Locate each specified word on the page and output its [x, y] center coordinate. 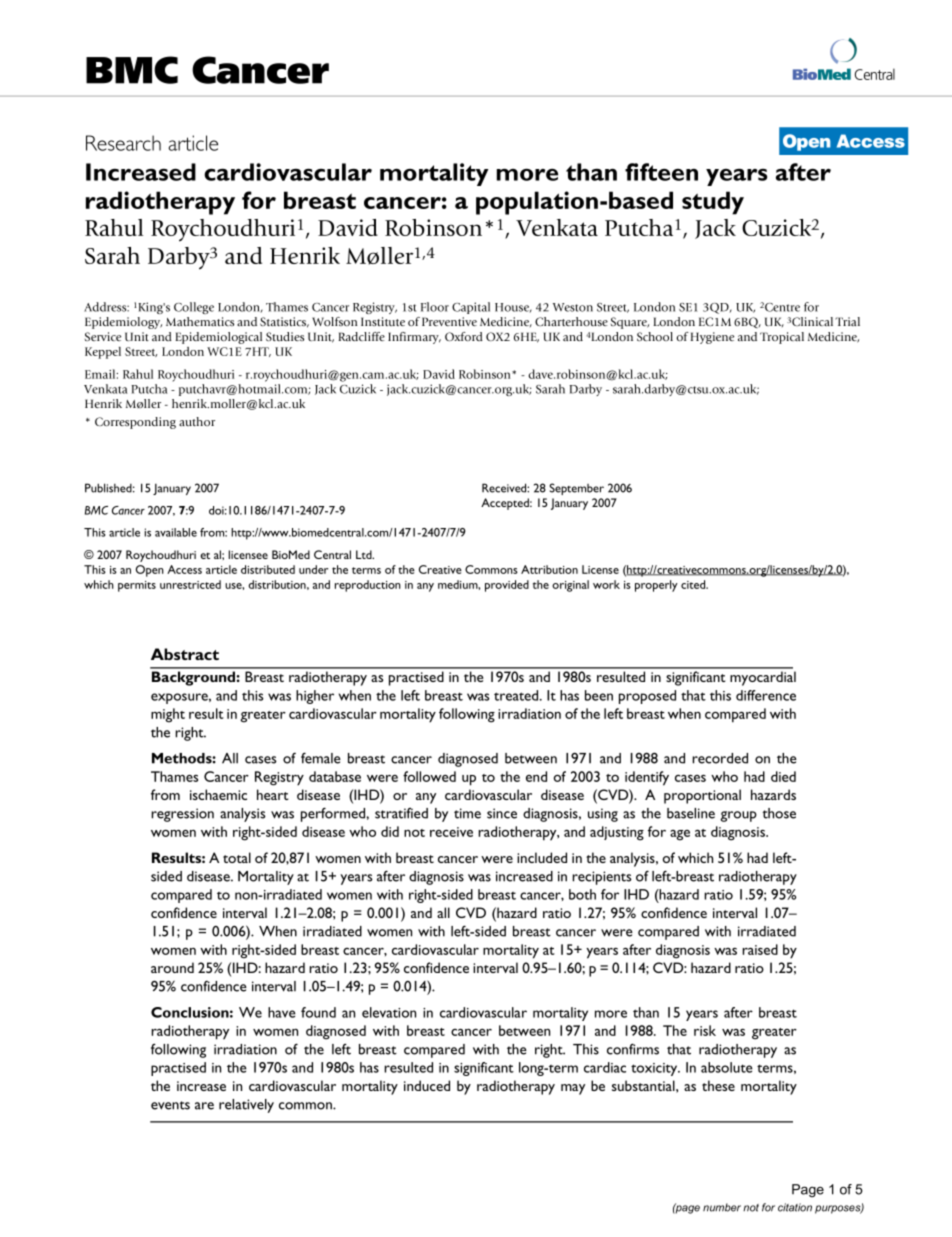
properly [656, 586]
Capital [471, 308]
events [170, 1105]
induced [427, 1085]
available [176, 532]
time [467, 813]
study [713, 203]
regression [182, 815]
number [722, 1207]
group [738, 816]
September [576, 489]
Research [123, 143]
